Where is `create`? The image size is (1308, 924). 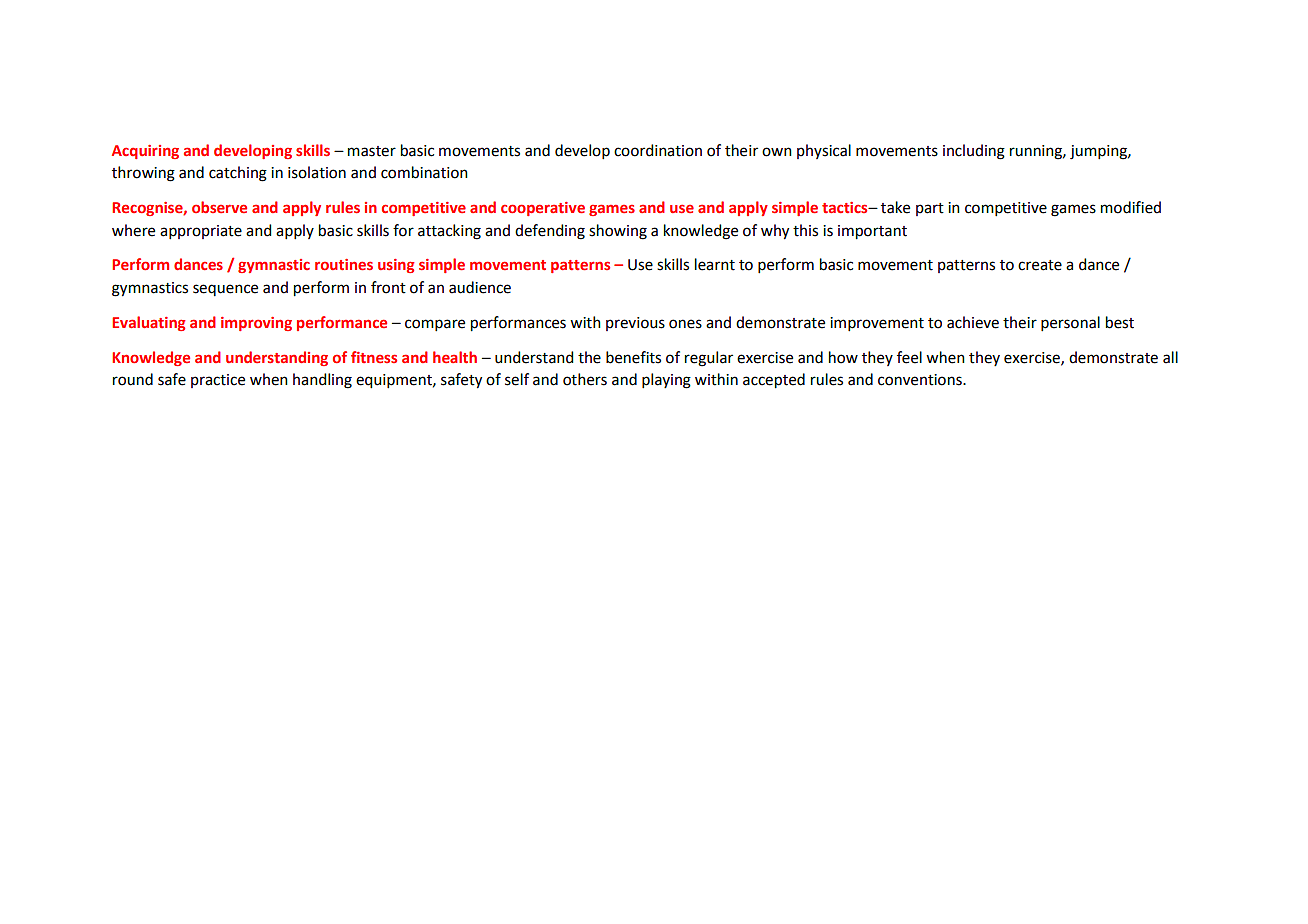 create is located at coordinates (1040, 265).
